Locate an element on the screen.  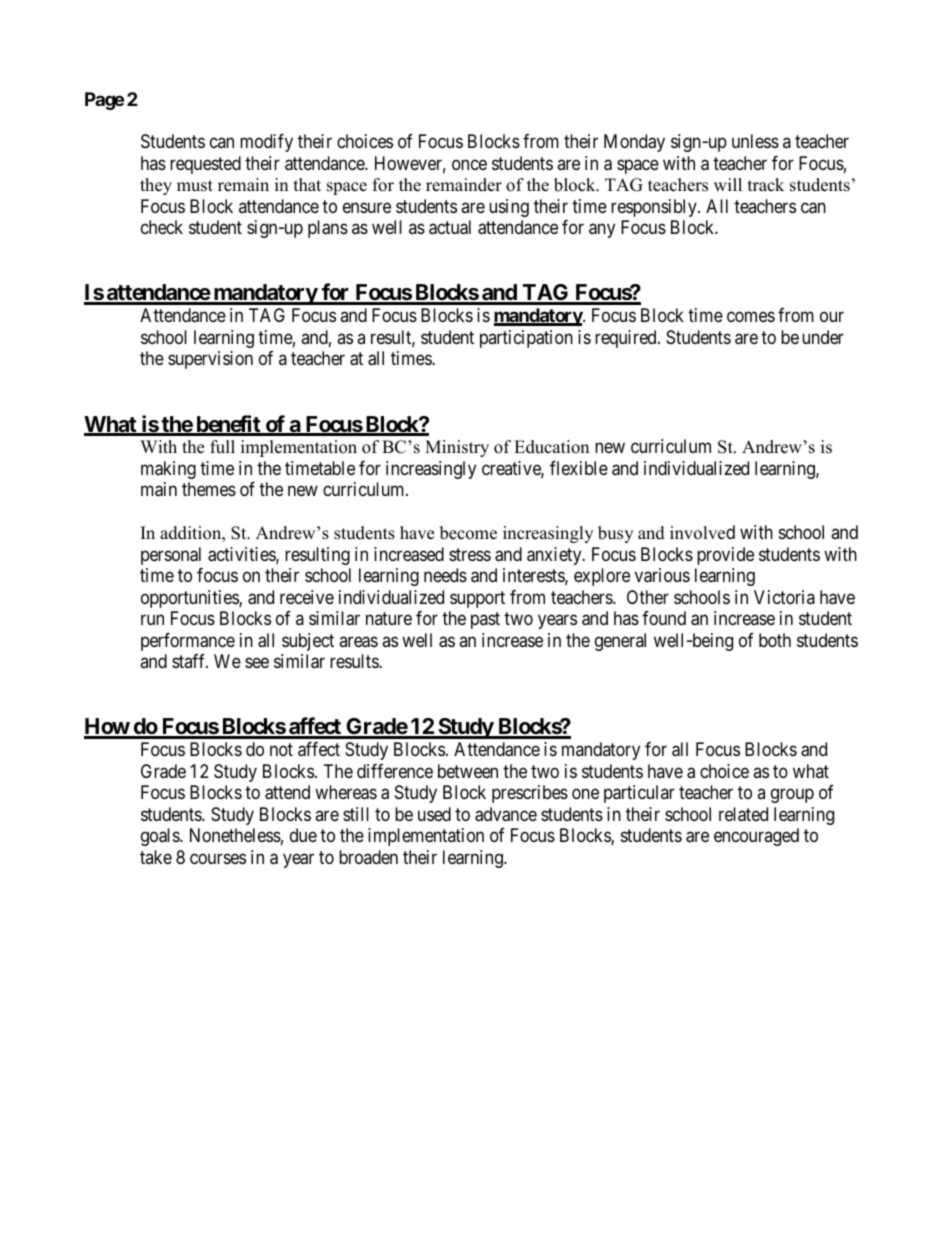
personal is located at coordinates (171, 556).
